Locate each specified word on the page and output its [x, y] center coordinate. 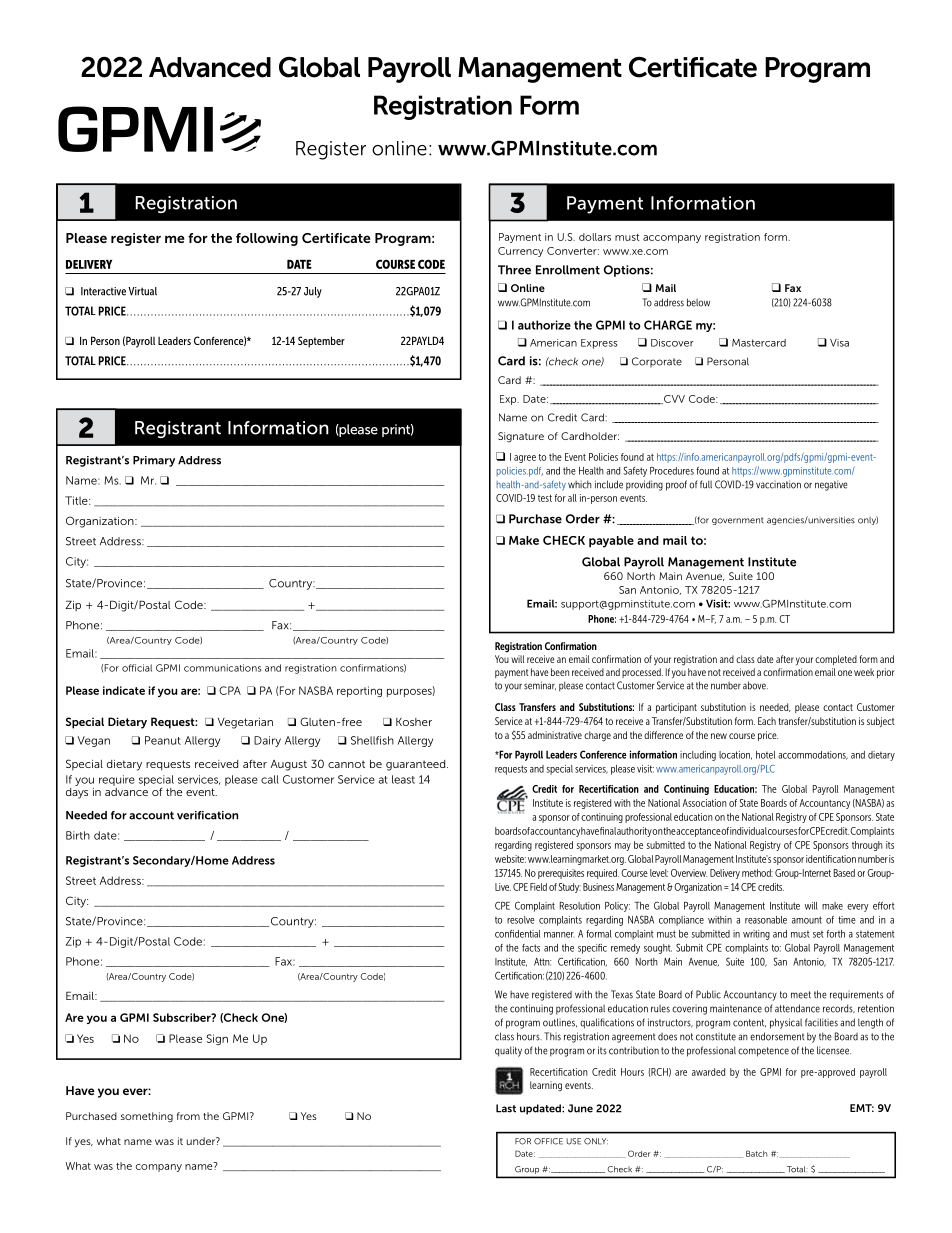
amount [807, 920]
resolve [521, 920]
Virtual [142, 291]
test [545, 498]
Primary [154, 461]
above [755, 685]
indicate [124, 690]
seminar [540, 685]
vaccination [778, 484]
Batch [756, 1153]
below [698, 302]
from [188, 1116]
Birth [78, 835]
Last [506, 1108]
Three [514, 270]
